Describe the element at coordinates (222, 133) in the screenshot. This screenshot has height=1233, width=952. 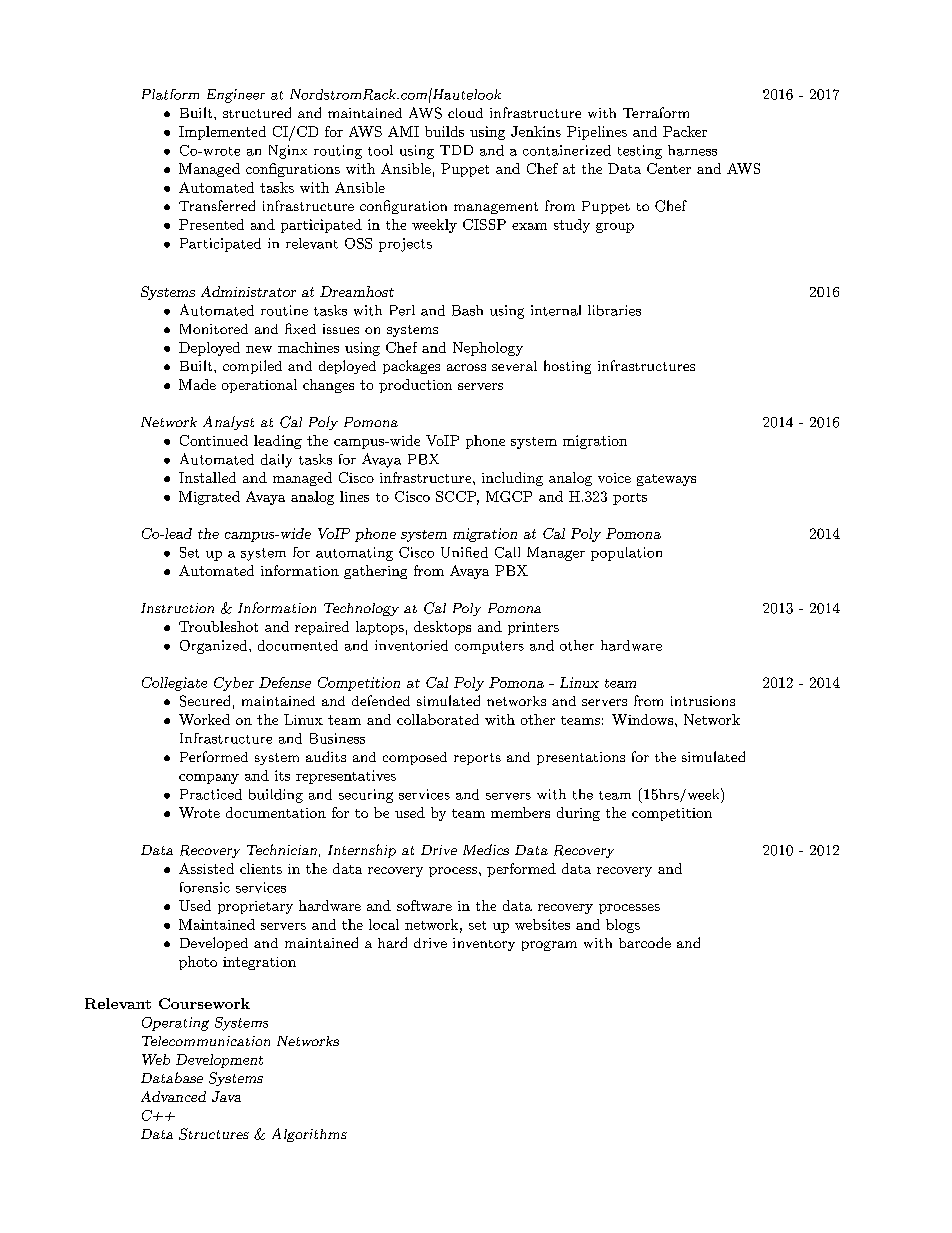
I see `Implemented` at that location.
